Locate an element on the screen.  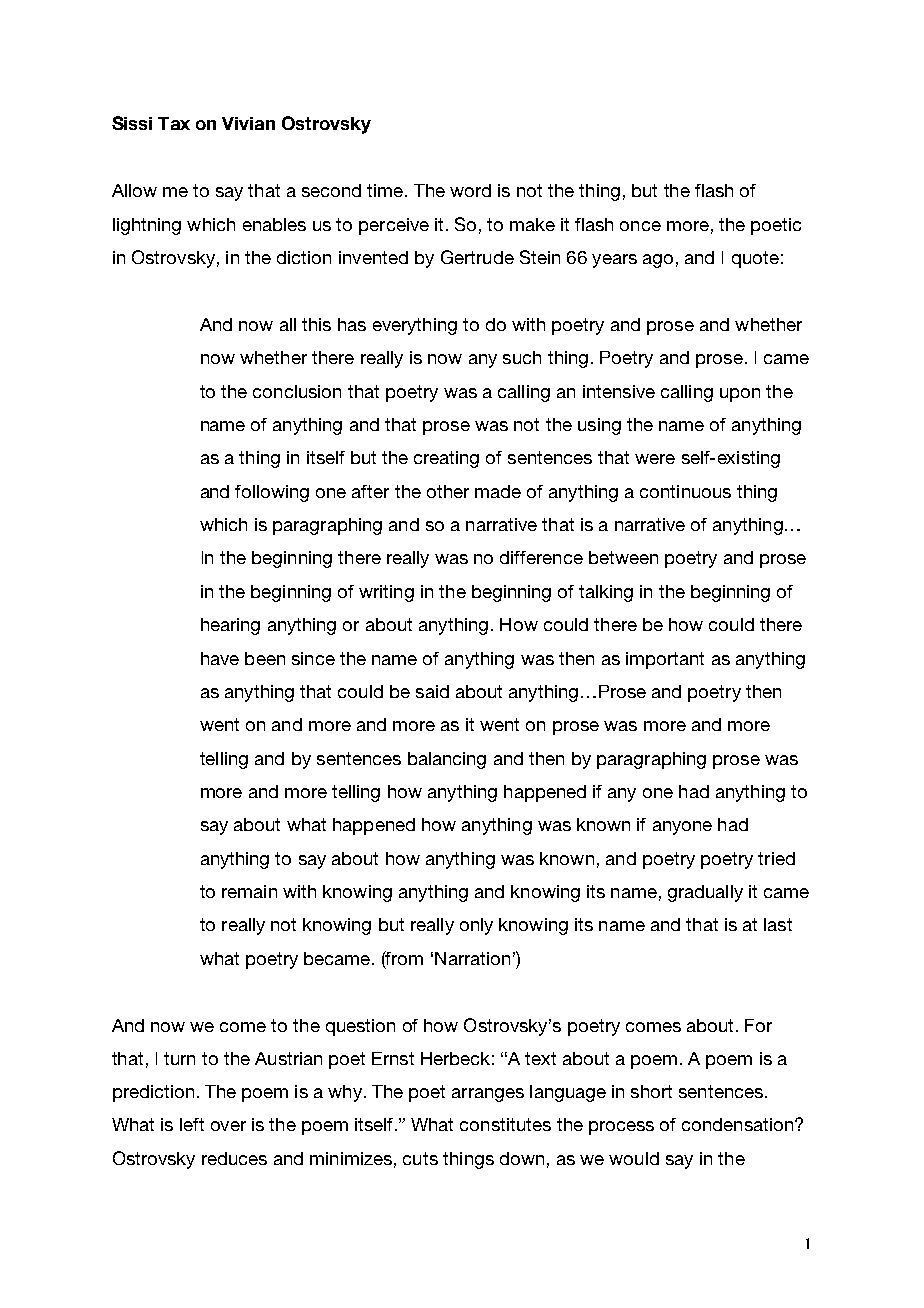
balancing is located at coordinates (447, 760).
